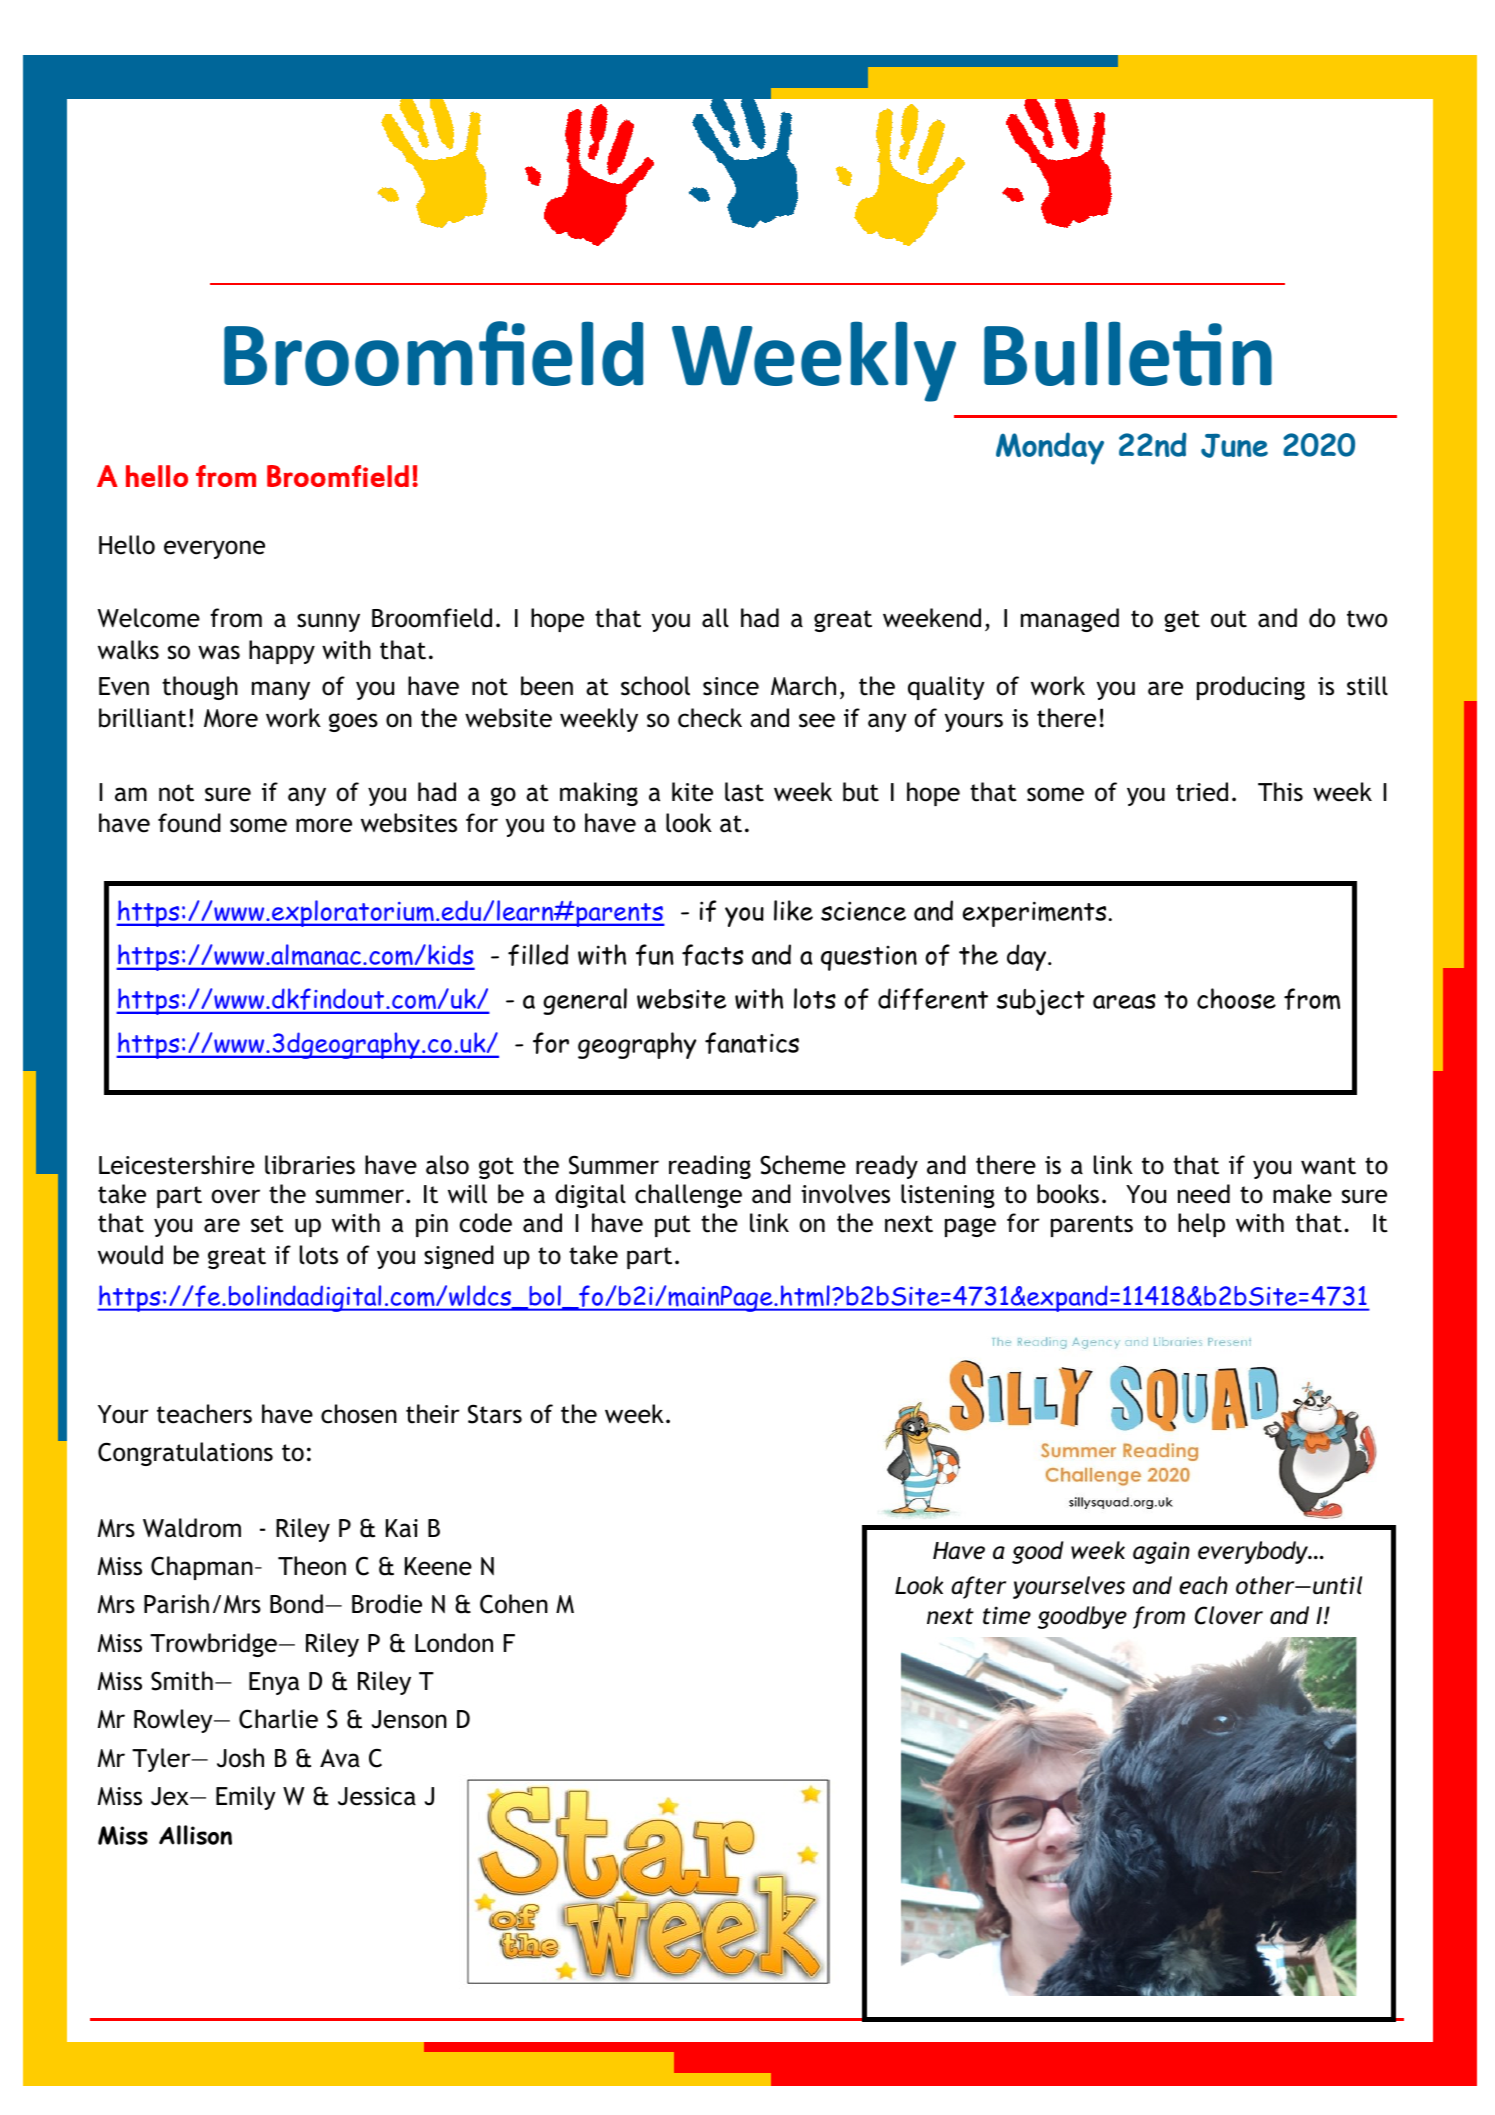  Describe the element at coordinates (752, 1043) in the image. I see `fanatics` at that location.
